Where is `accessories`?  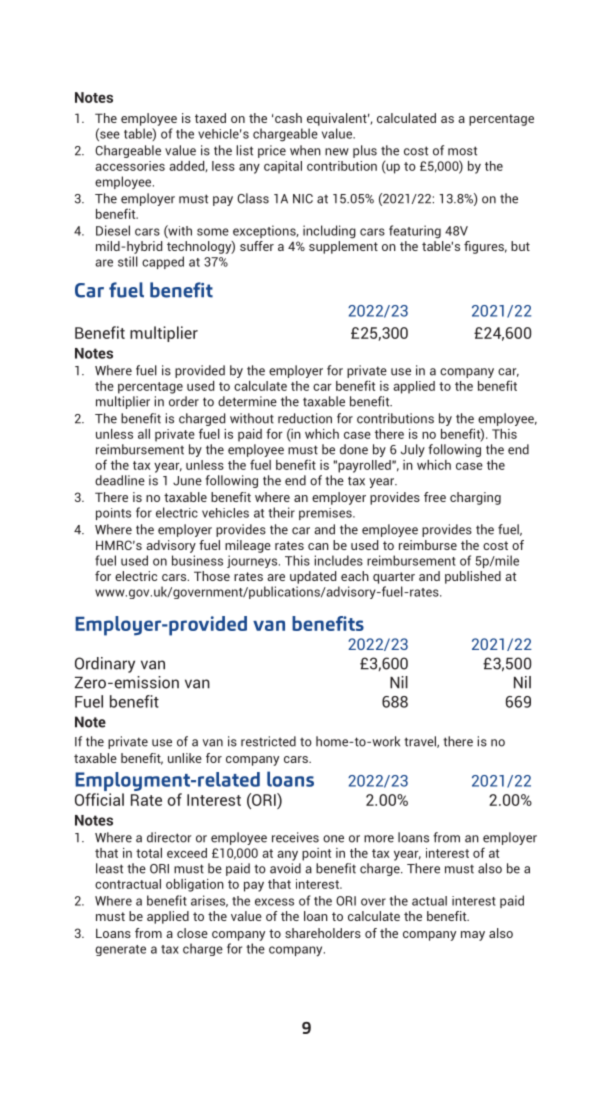
accessories is located at coordinates (130, 166).
